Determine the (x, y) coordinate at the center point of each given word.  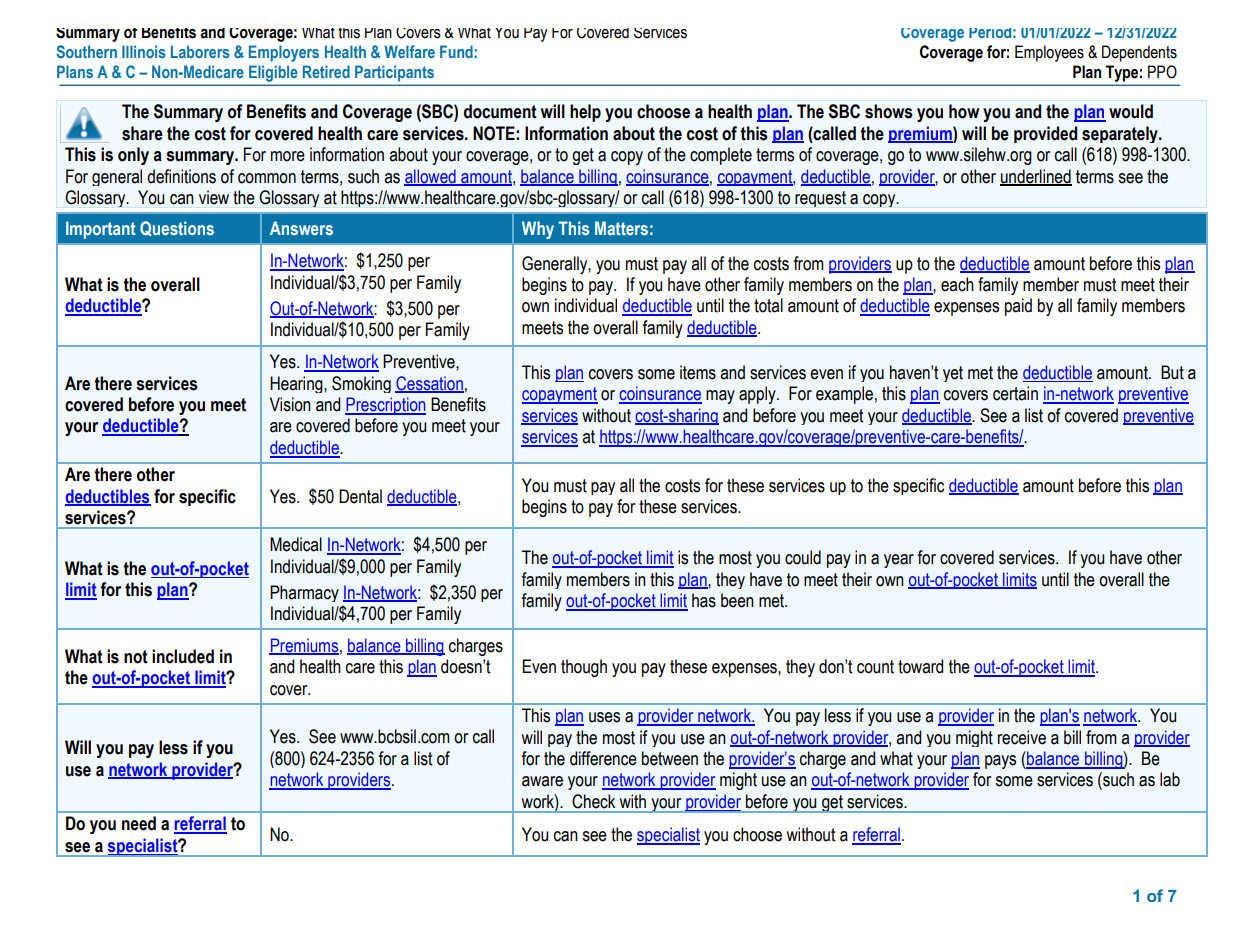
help (585, 113)
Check (594, 801)
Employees (1049, 53)
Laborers (200, 51)
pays (1000, 762)
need (139, 823)
